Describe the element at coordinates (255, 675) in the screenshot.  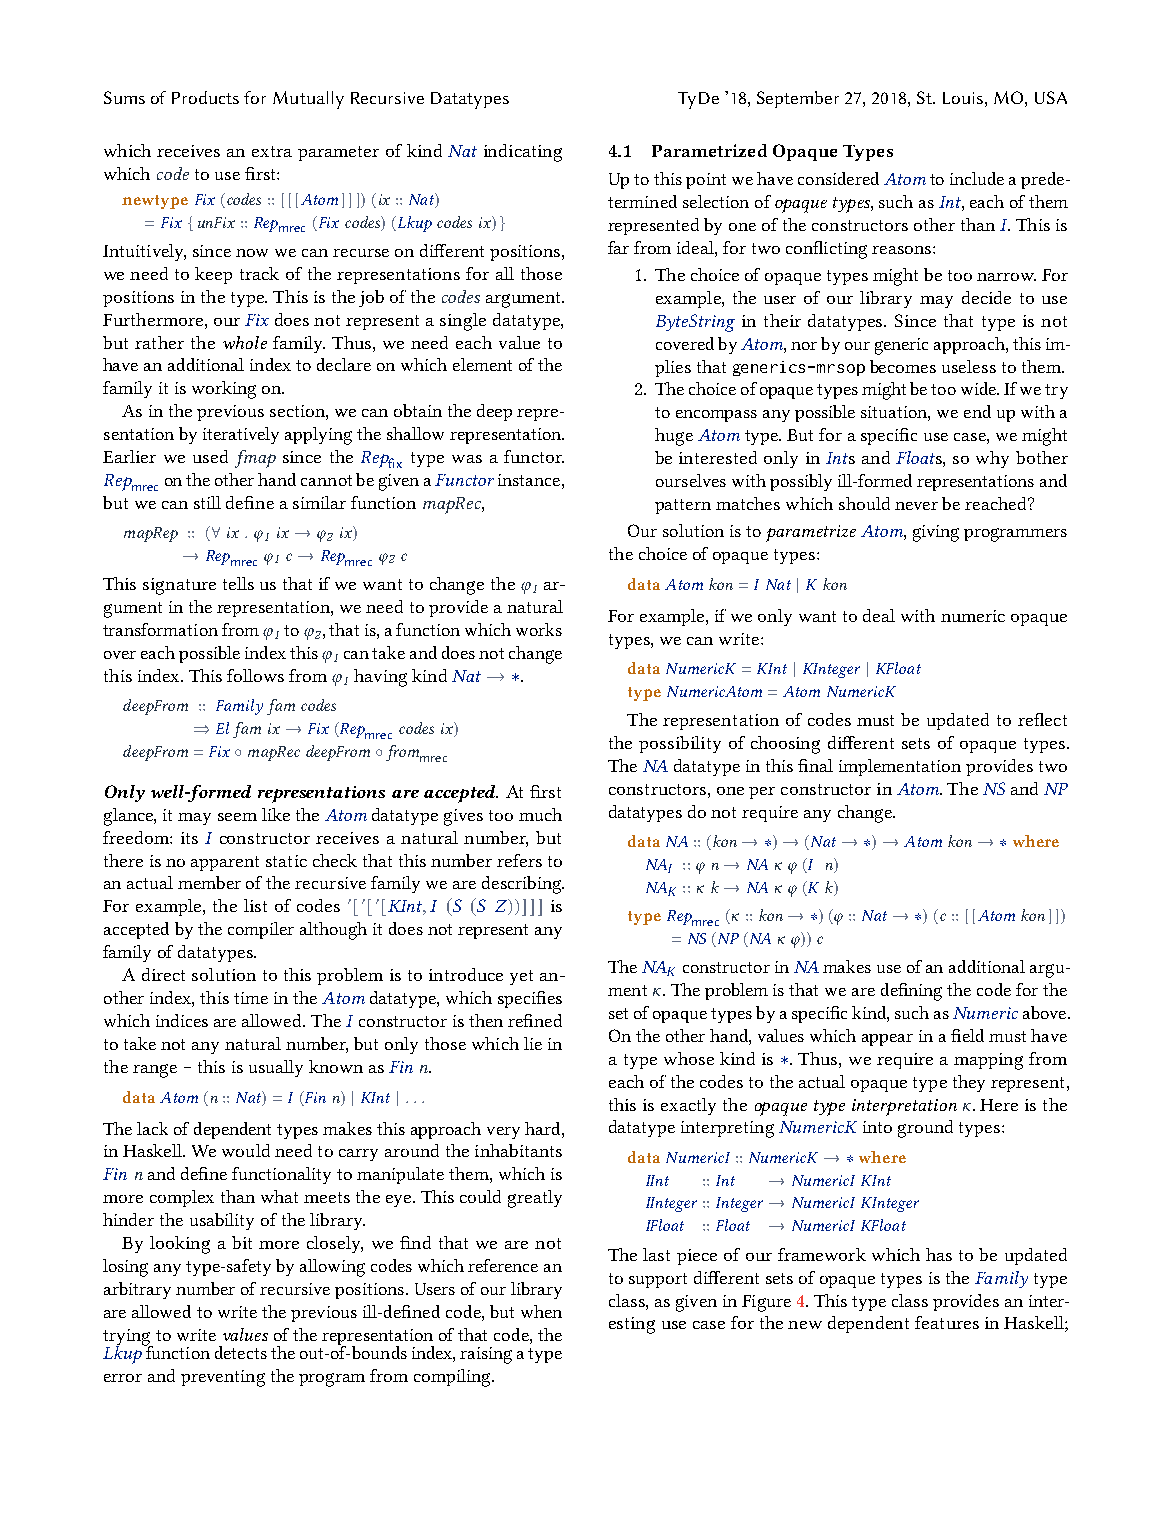
I see `follows` at that location.
